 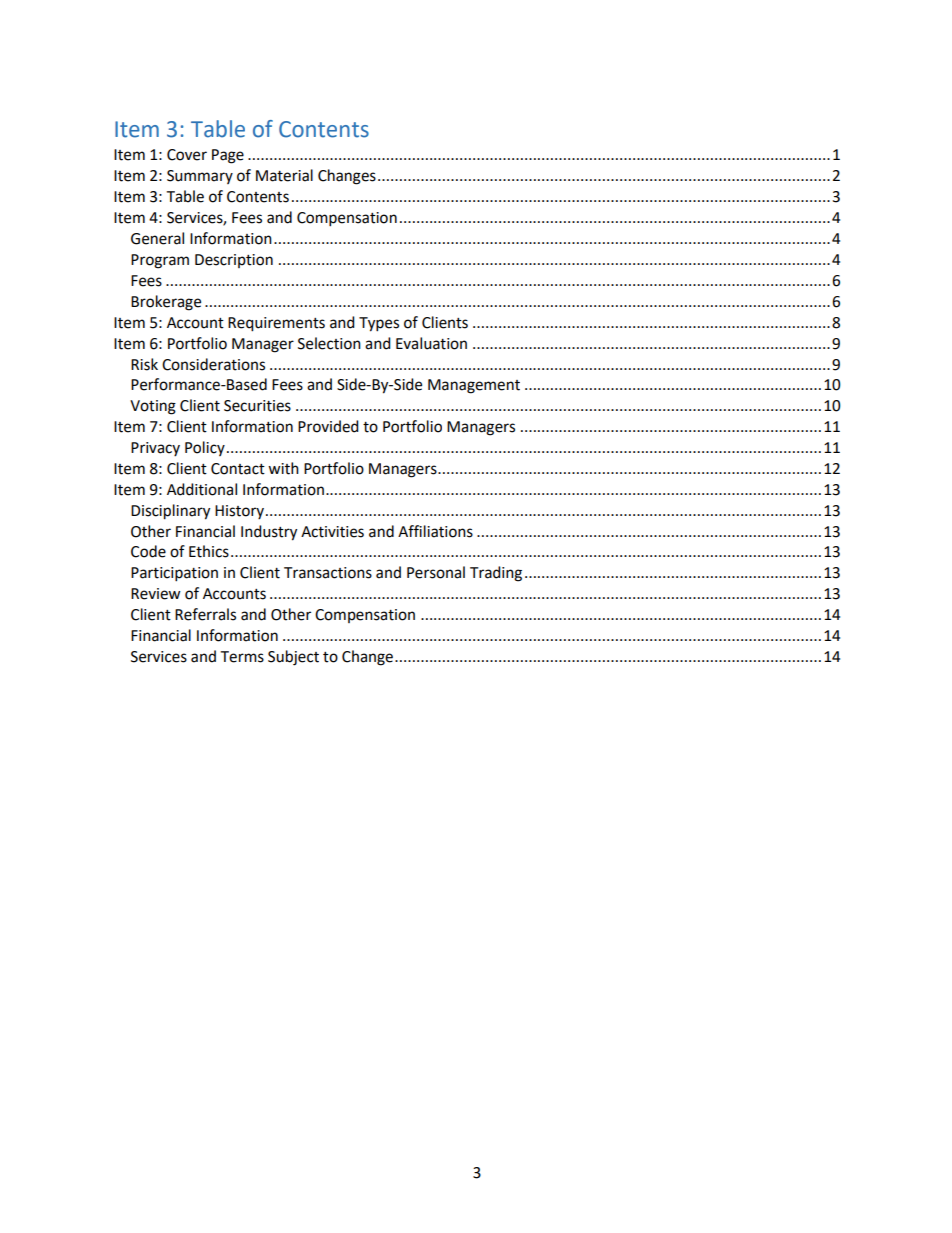 I want to click on Material, so click(x=284, y=175).
